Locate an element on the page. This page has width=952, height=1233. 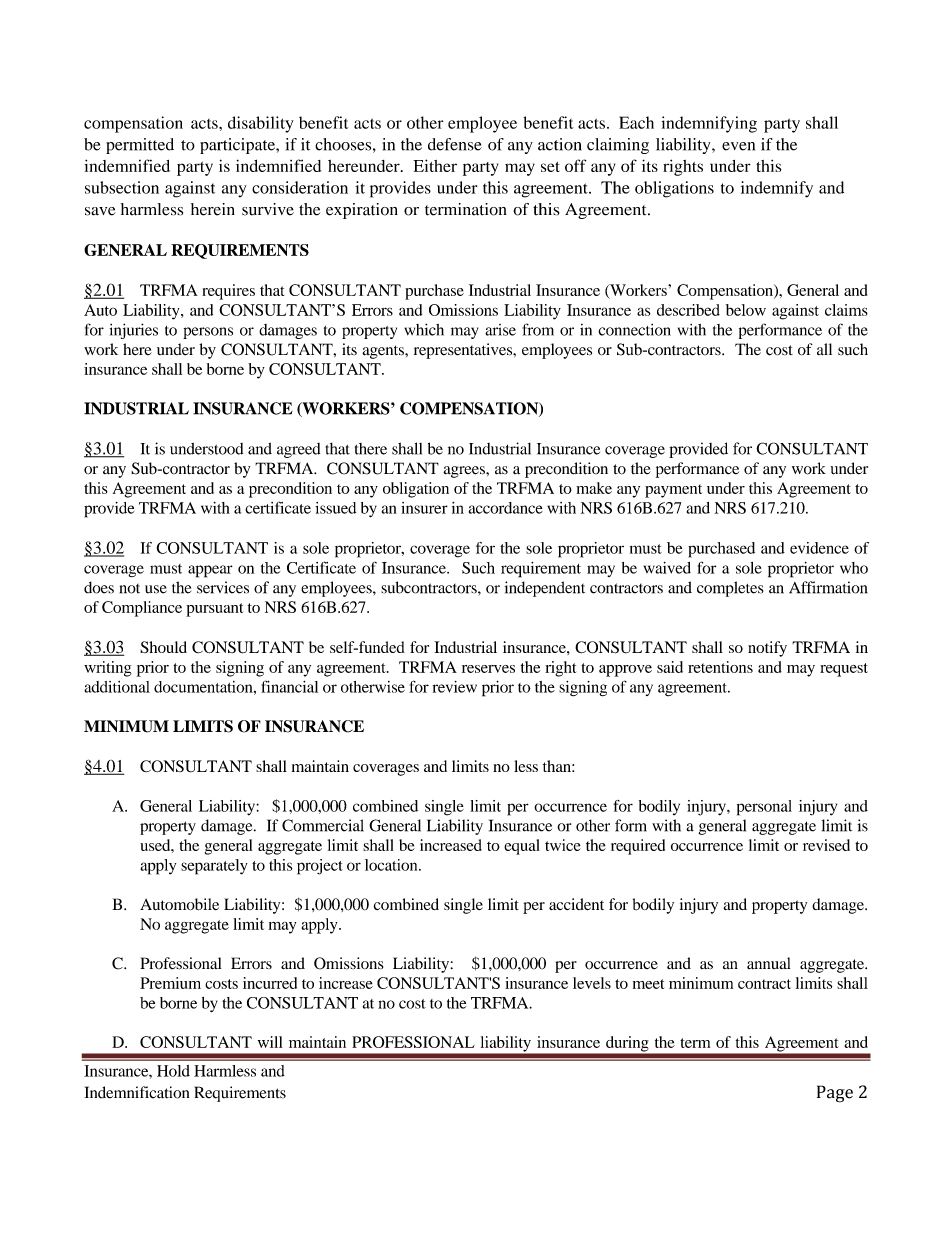
equal is located at coordinates (522, 847).
